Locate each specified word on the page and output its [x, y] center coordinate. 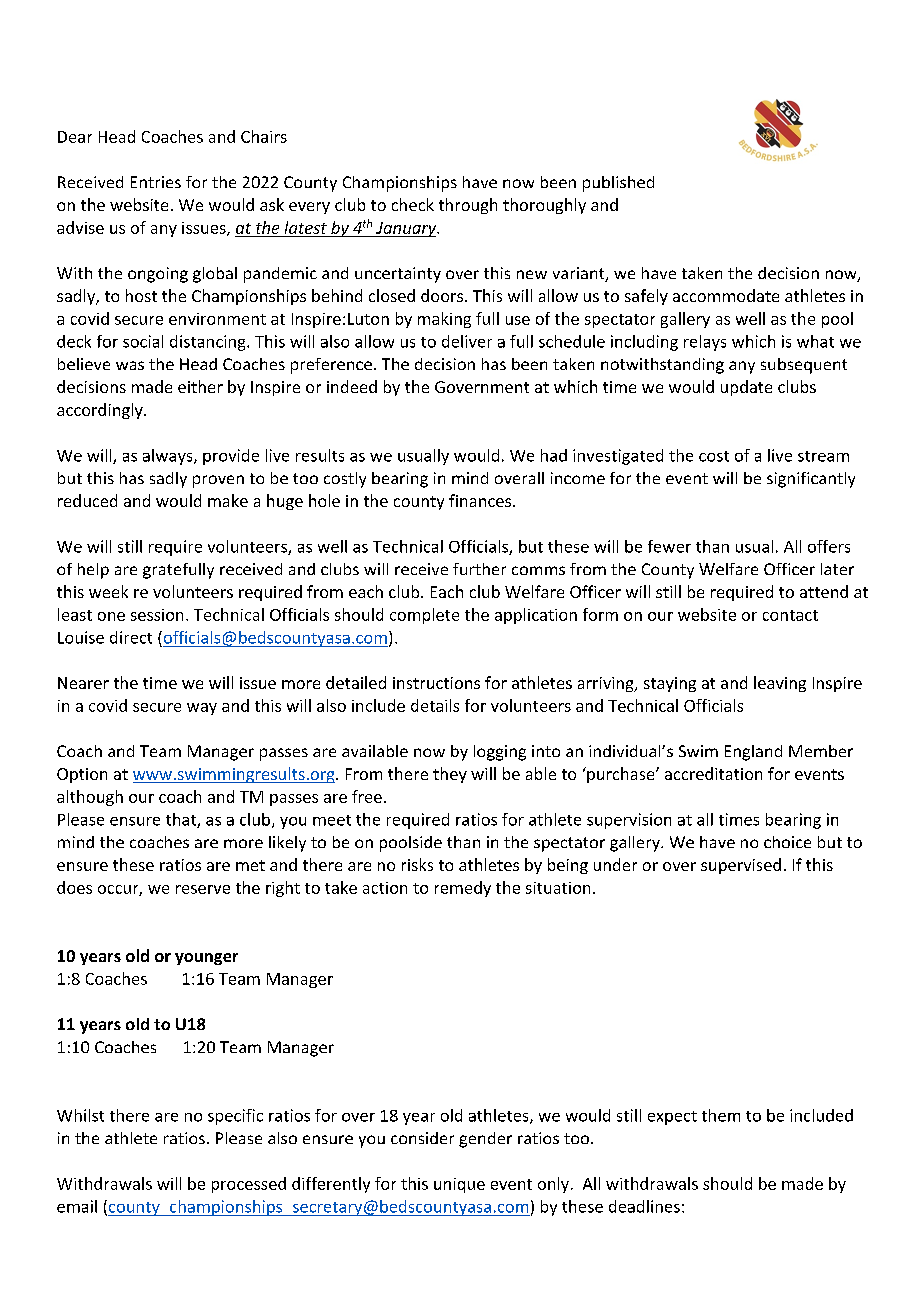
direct [131, 637]
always [169, 457]
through [468, 206]
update [746, 388]
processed [249, 1185]
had [554, 455]
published [618, 184]
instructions [436, 683]
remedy [463, 889]
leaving [780, 684]
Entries [156, 182]
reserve [203, 889]
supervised [741, 866]
